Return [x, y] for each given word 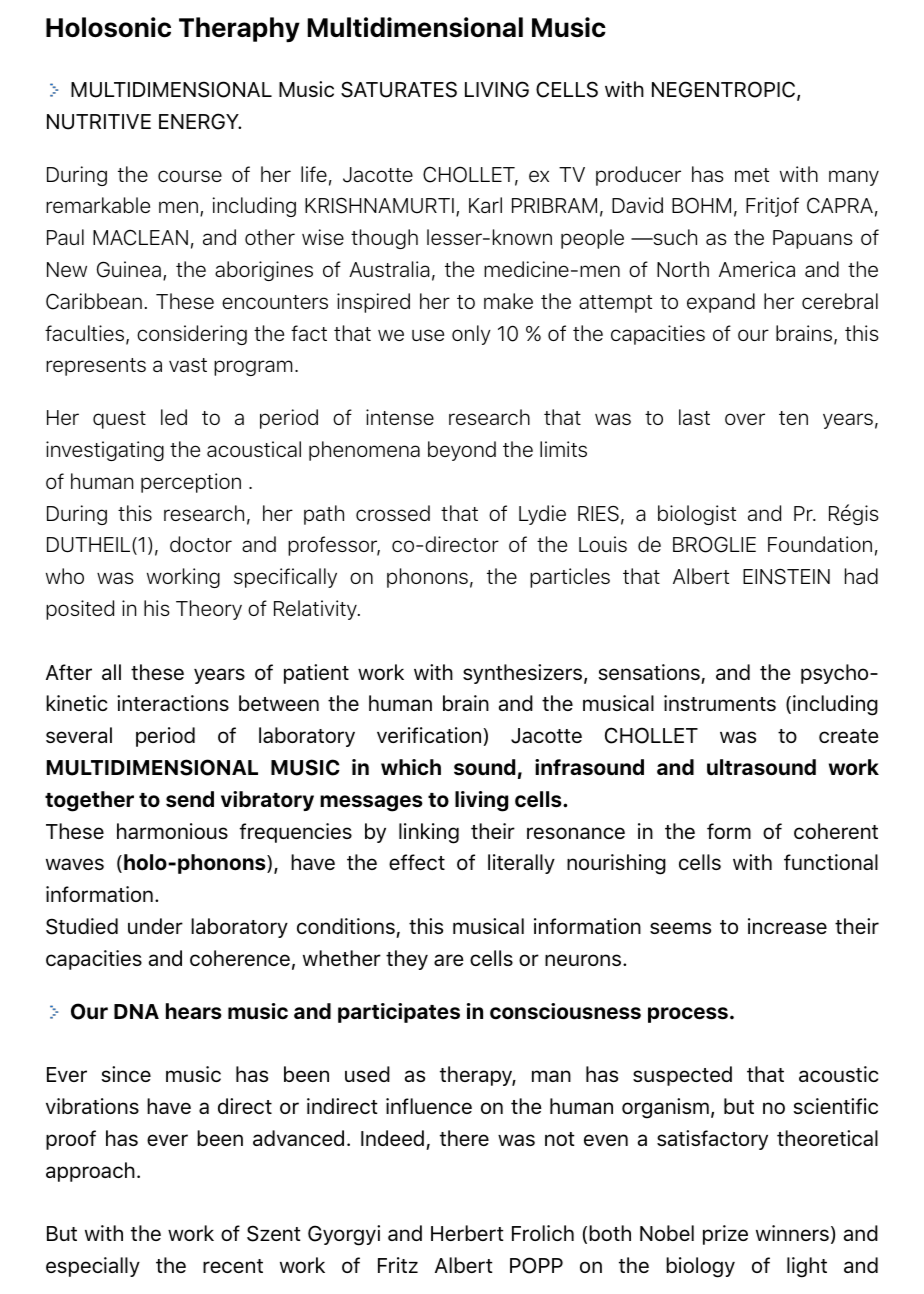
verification [430, 736]
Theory [209, 610]
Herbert [467, 1233]
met [752, 175]
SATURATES [399, 89]
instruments [720, 703]
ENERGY [200, 121]
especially [93, 1267]
